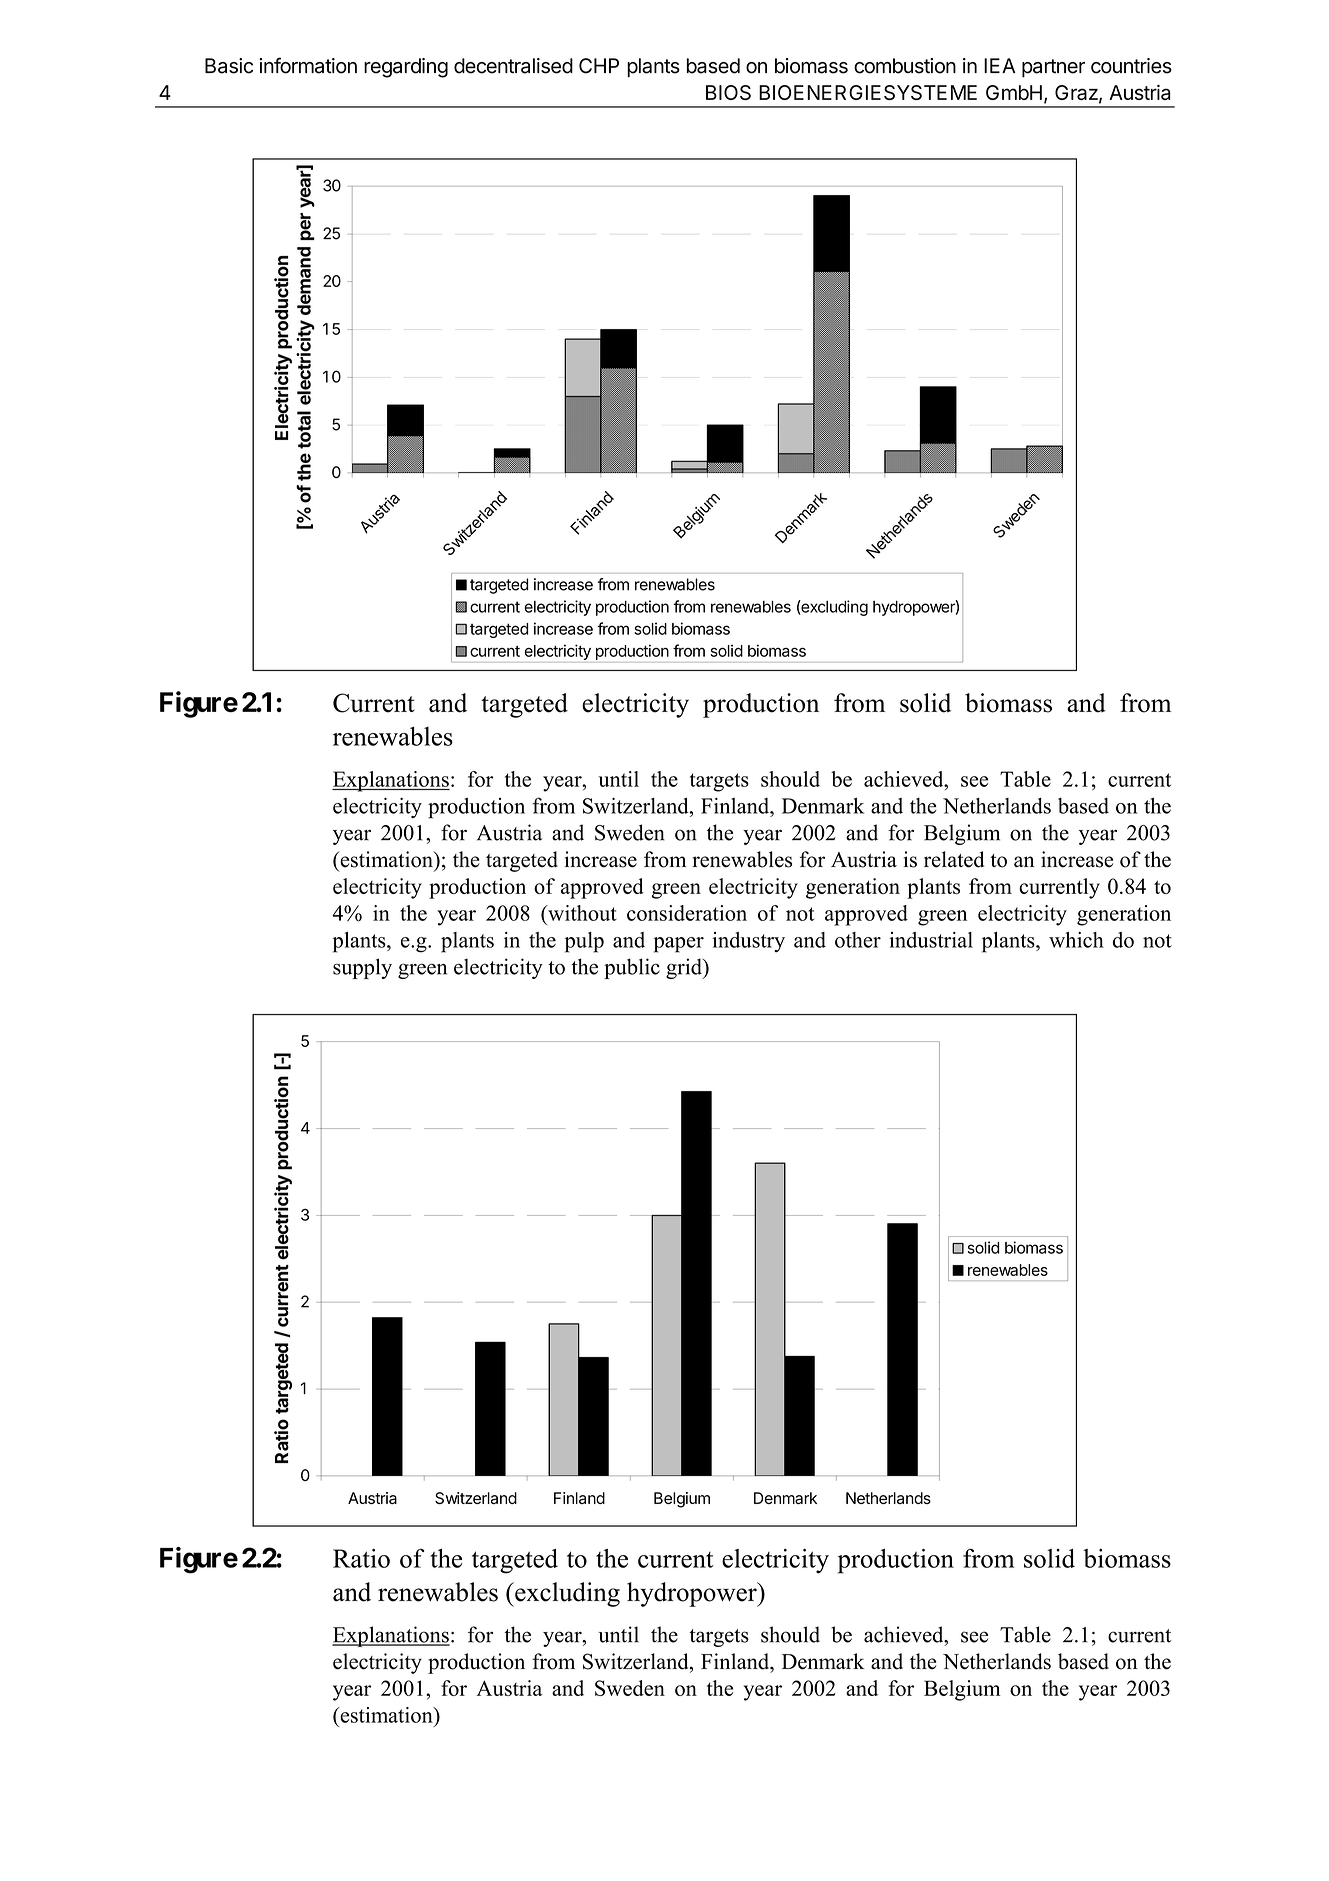 The width and height of the image is (1329, 1881). Describe the element at coordinates (581, 913) in the image. I see `without` at that location.
